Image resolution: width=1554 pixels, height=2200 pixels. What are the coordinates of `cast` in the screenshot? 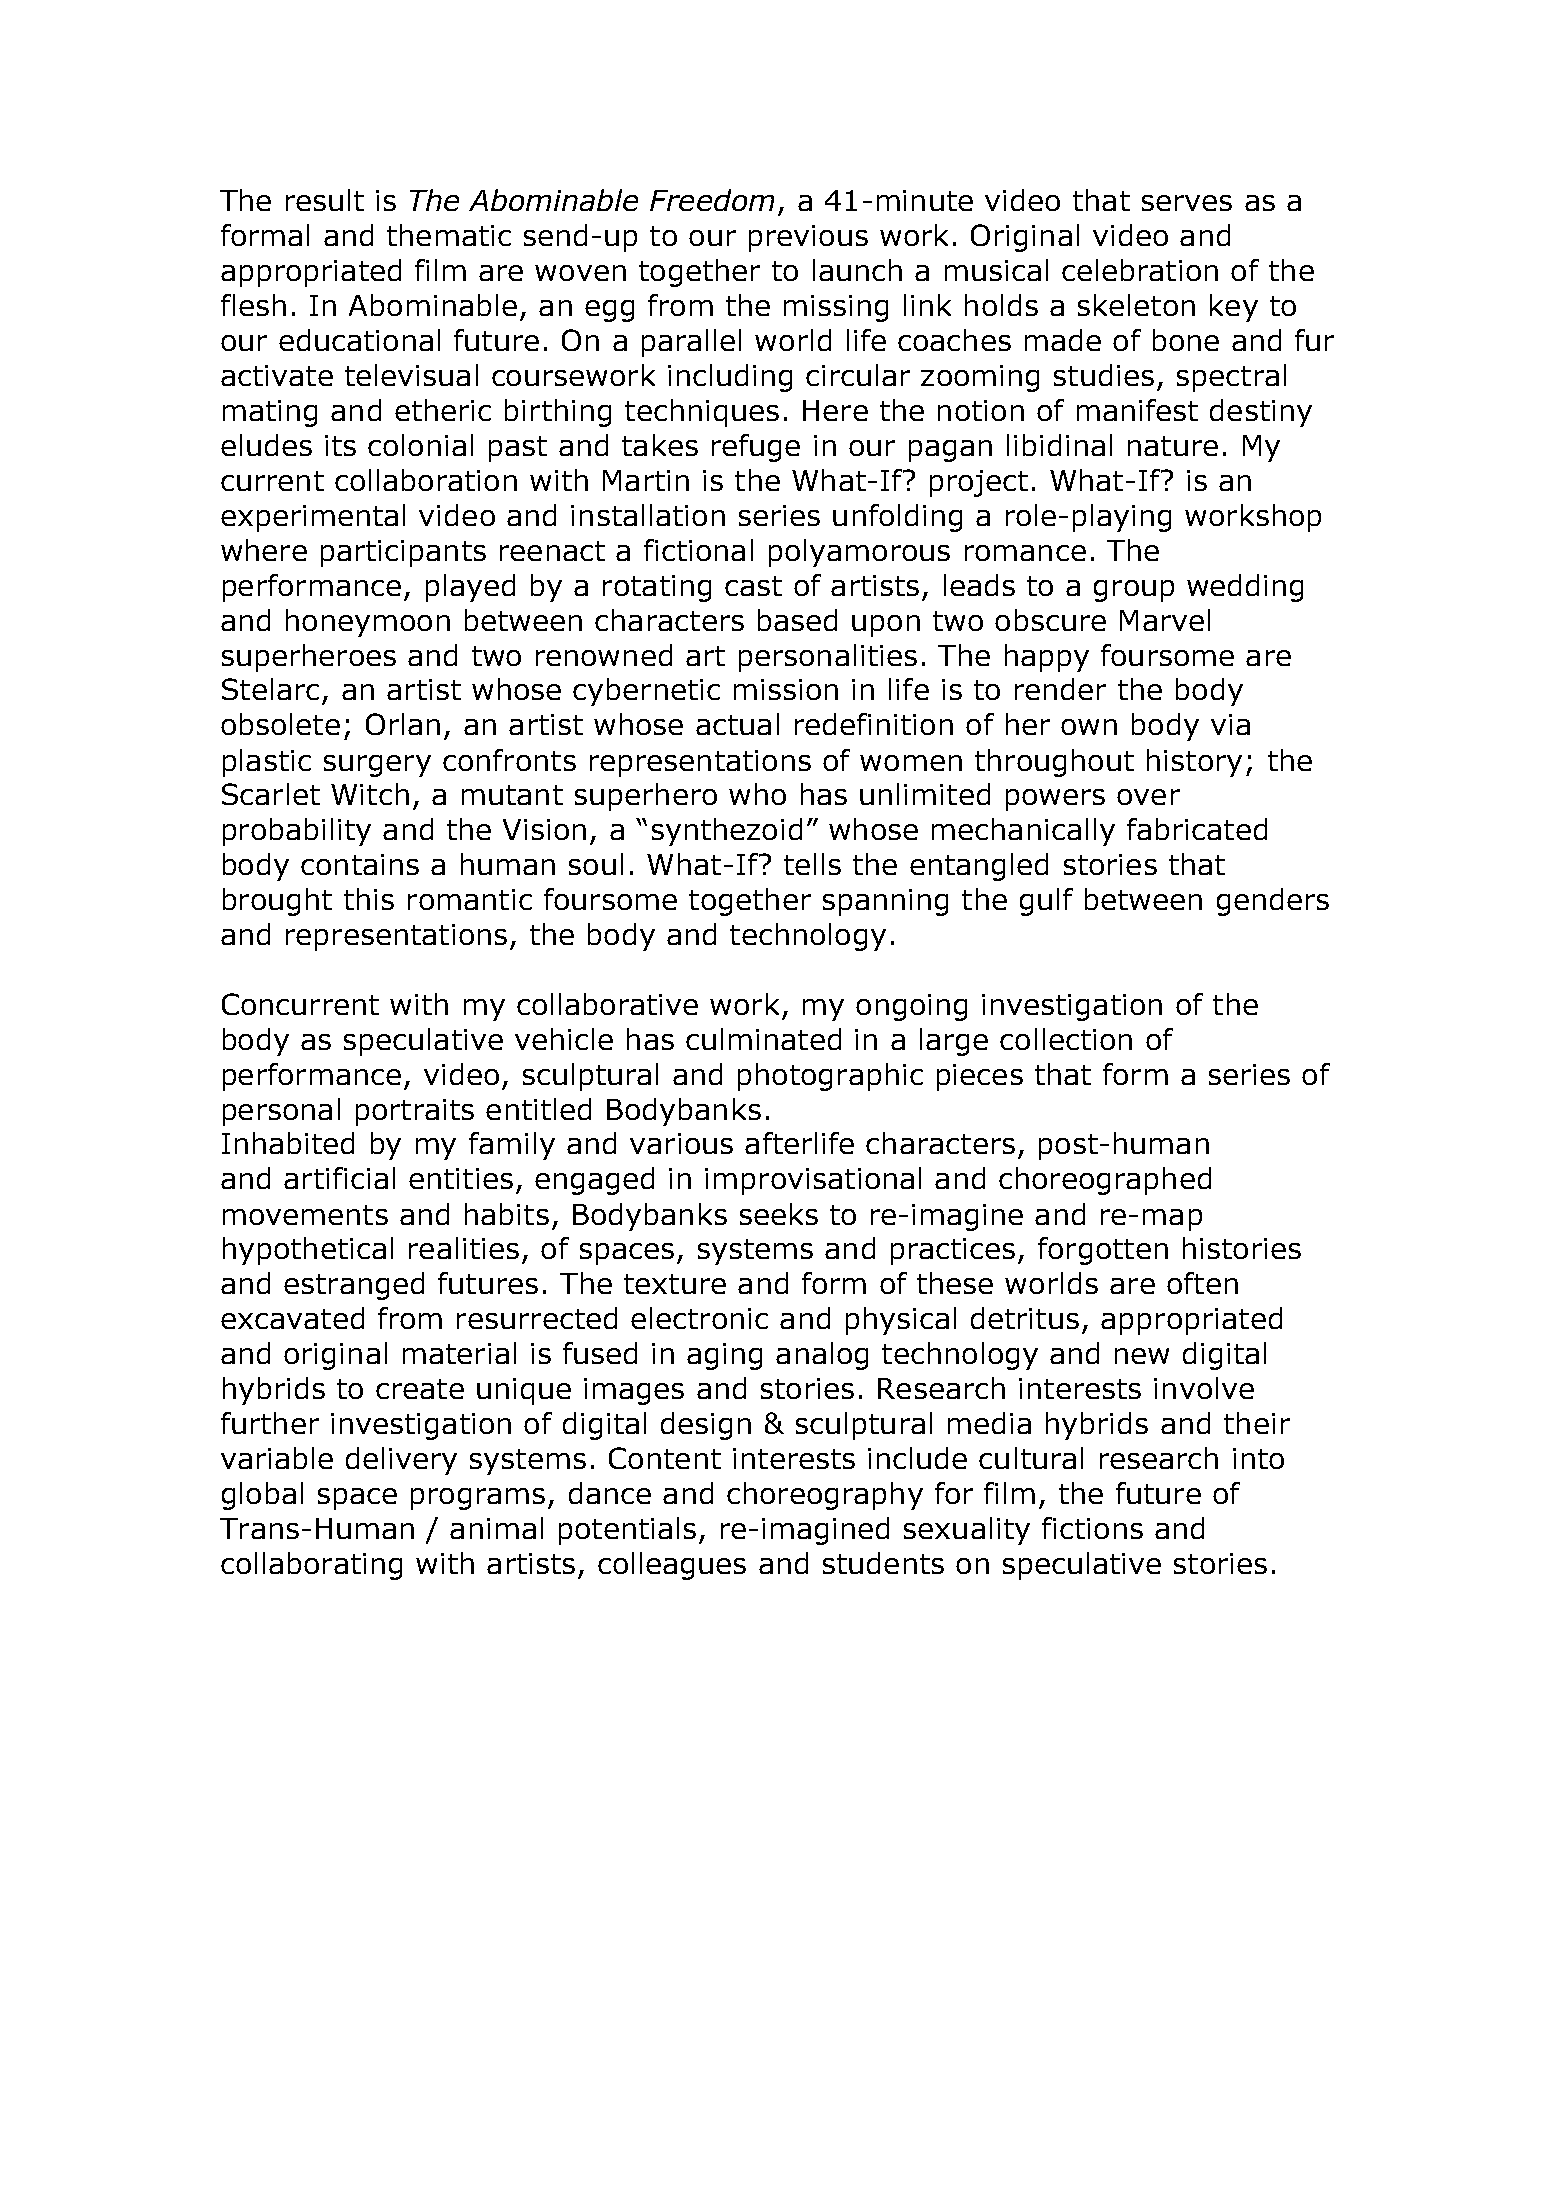 It's located at (753, 586).
